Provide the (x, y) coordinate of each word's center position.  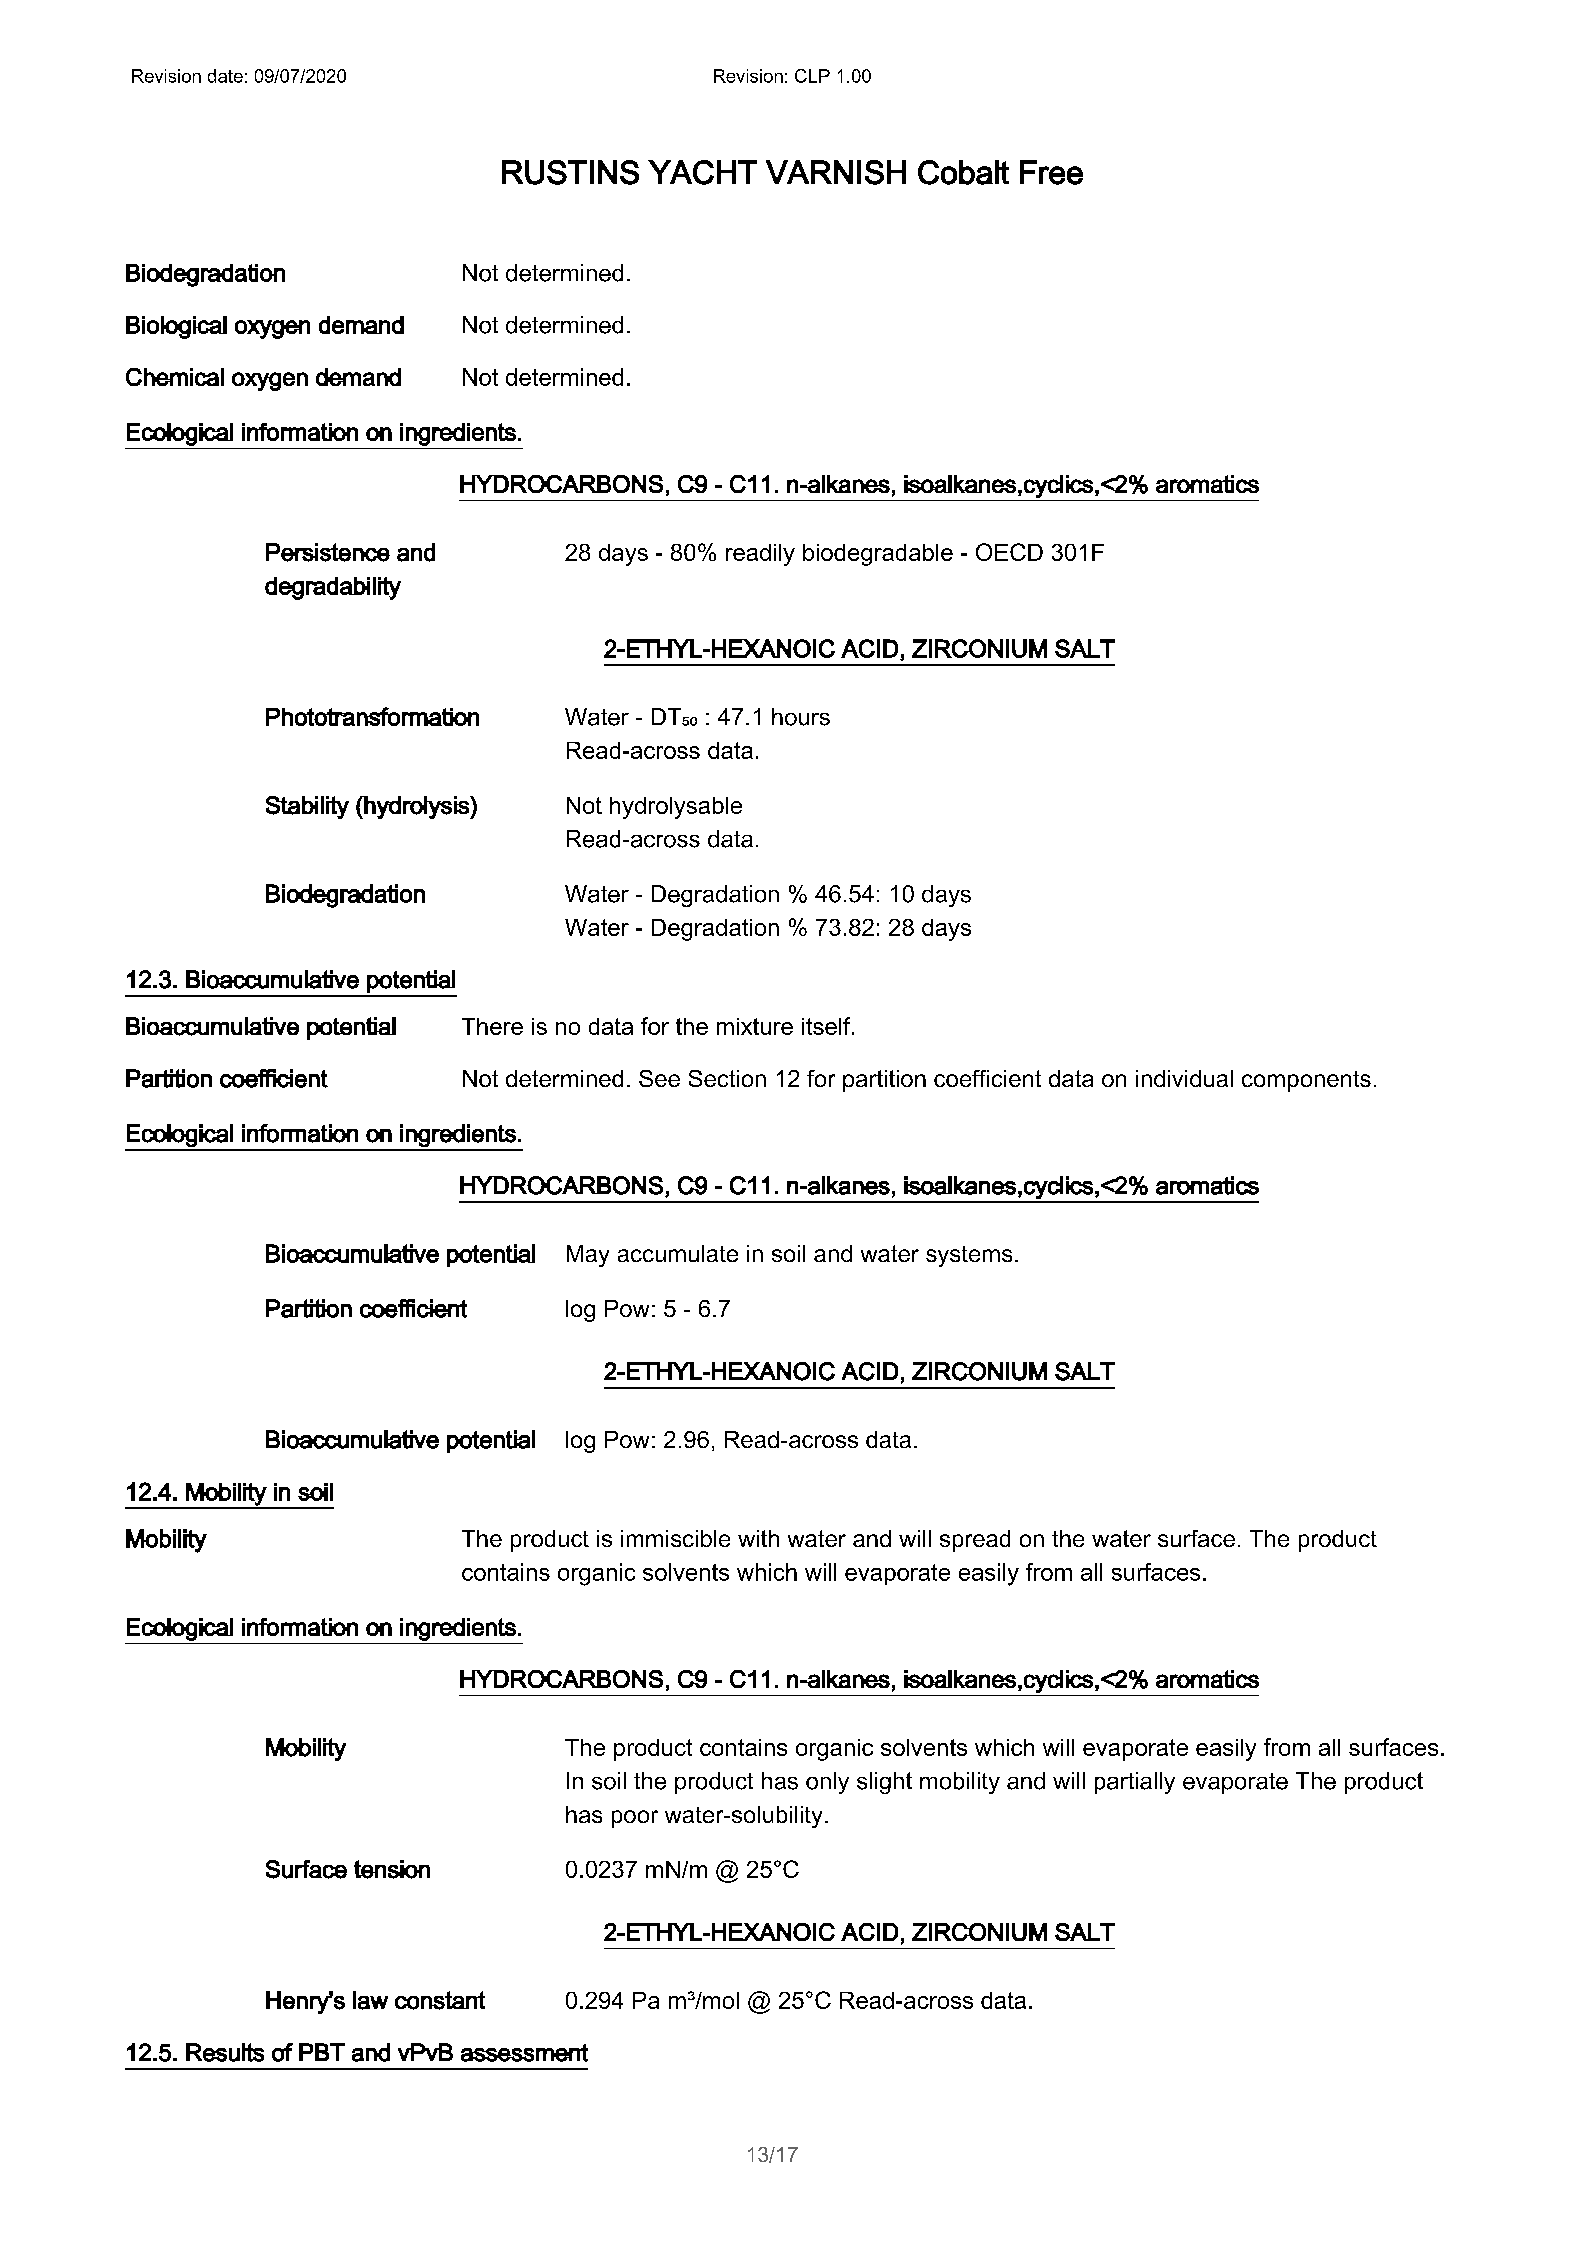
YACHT (702, 172)
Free (1051, 172)
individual (1184, 1078)
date (225, 76)
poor (635, 1819)
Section (727, 1078)
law (370, 2000)
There (492, 1026)
